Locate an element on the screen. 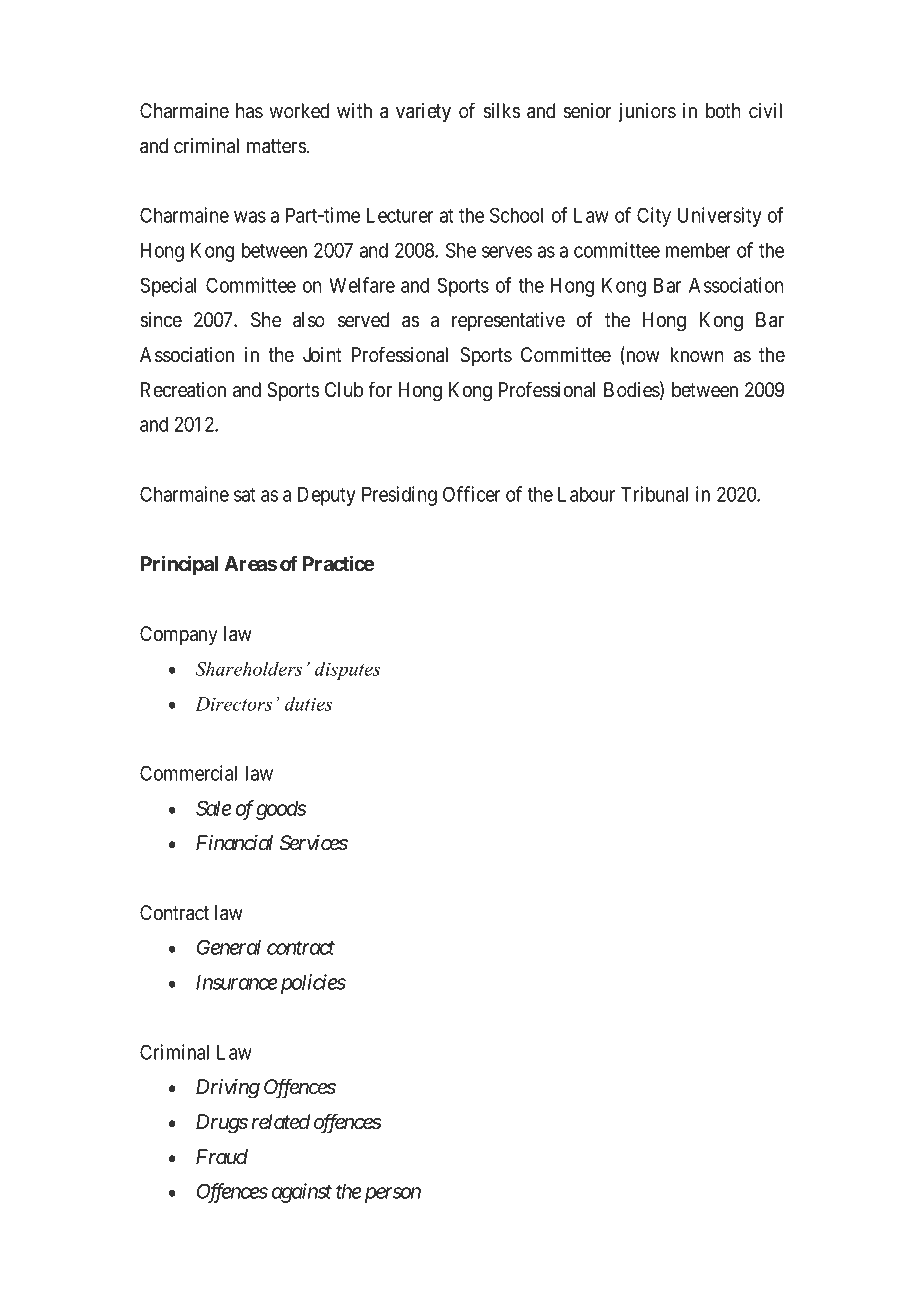  known is located at coordinates (697, 355).
